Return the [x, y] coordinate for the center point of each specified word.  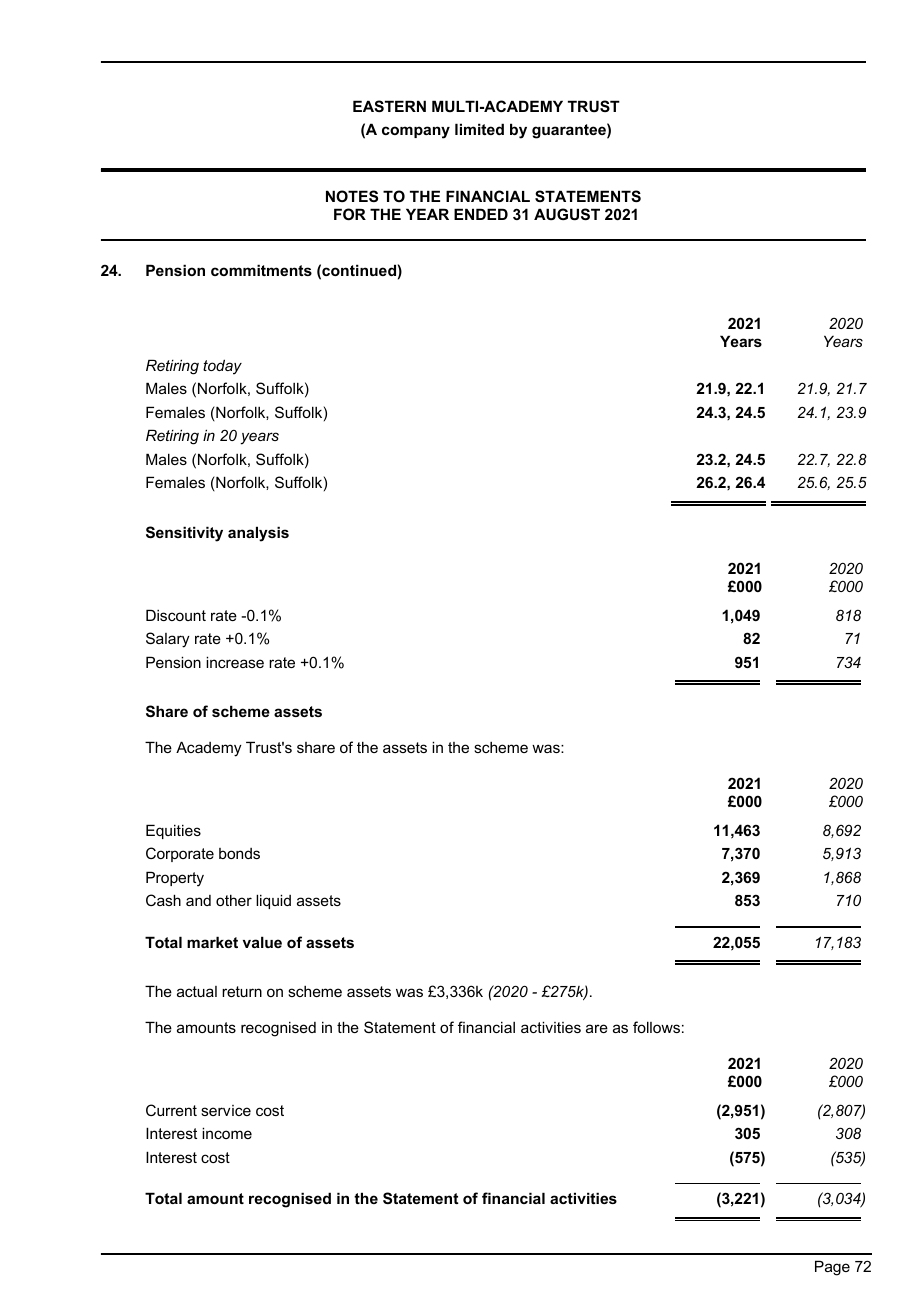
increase [235, 662]
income [227, 1133]
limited [479, 129]
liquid [273, 901]
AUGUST [567, 214]
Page [832, 1268]
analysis [258, 534]
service [226, 1110]
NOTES [352, 196]
